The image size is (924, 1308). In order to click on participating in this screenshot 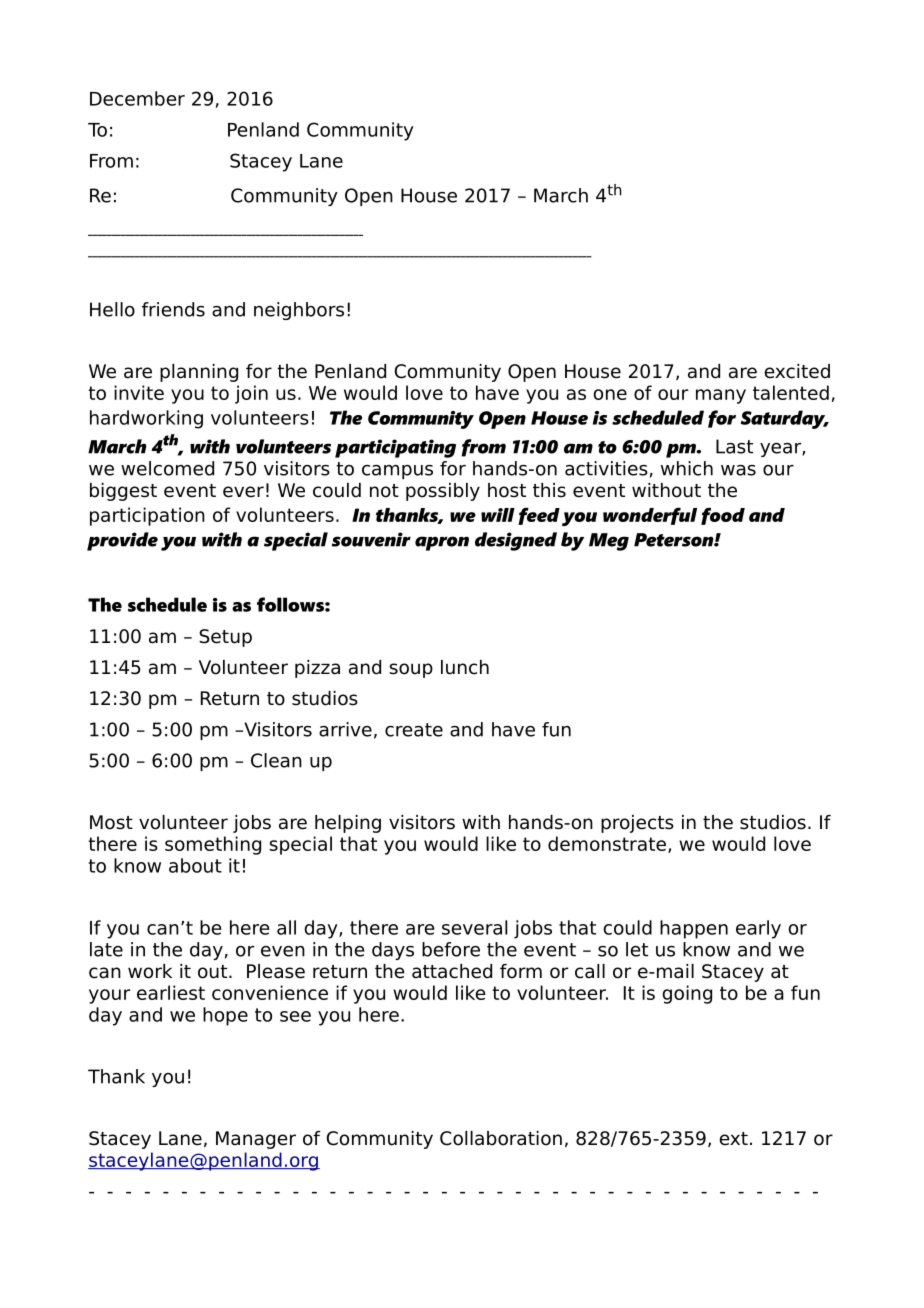, I will do `click(395, 448)`.
